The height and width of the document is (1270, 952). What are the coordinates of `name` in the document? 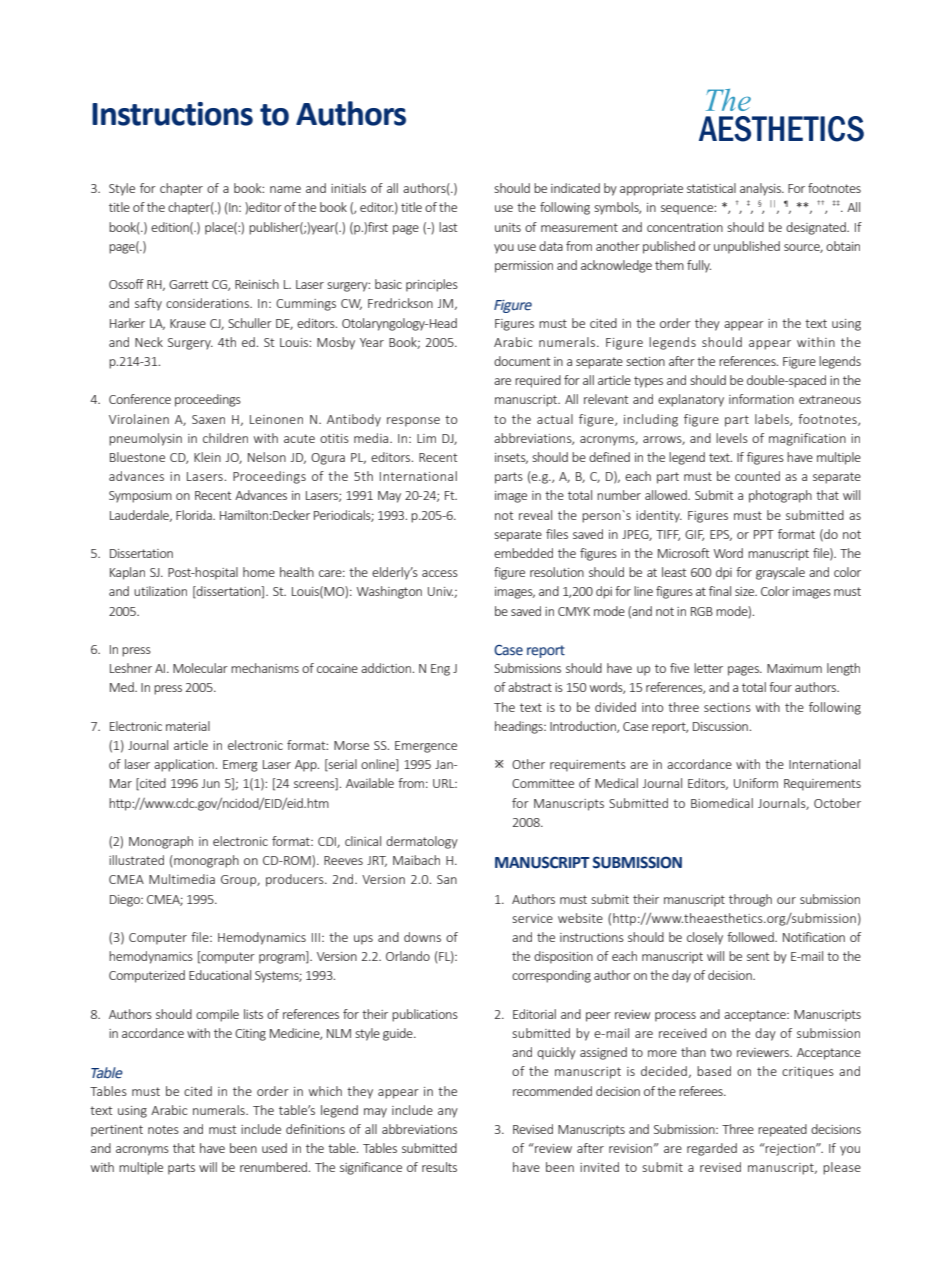 It's located at (285, 189).
